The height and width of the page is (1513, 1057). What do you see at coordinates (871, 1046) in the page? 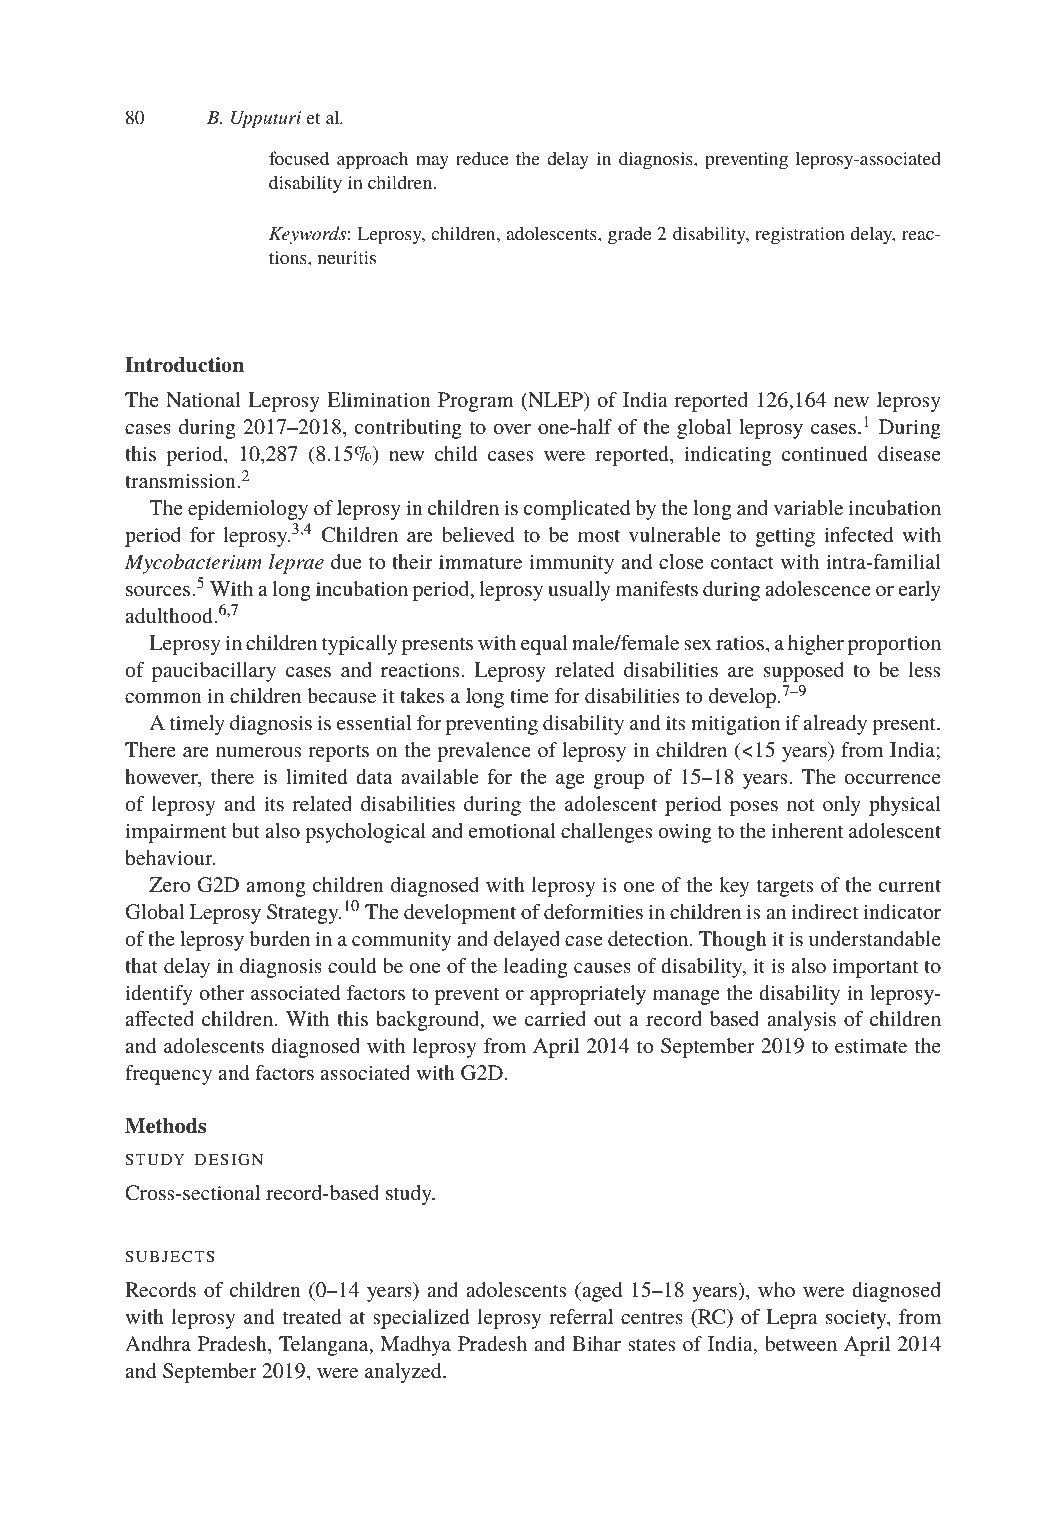
I see `estimate` at bounding box center [871, 1046].
